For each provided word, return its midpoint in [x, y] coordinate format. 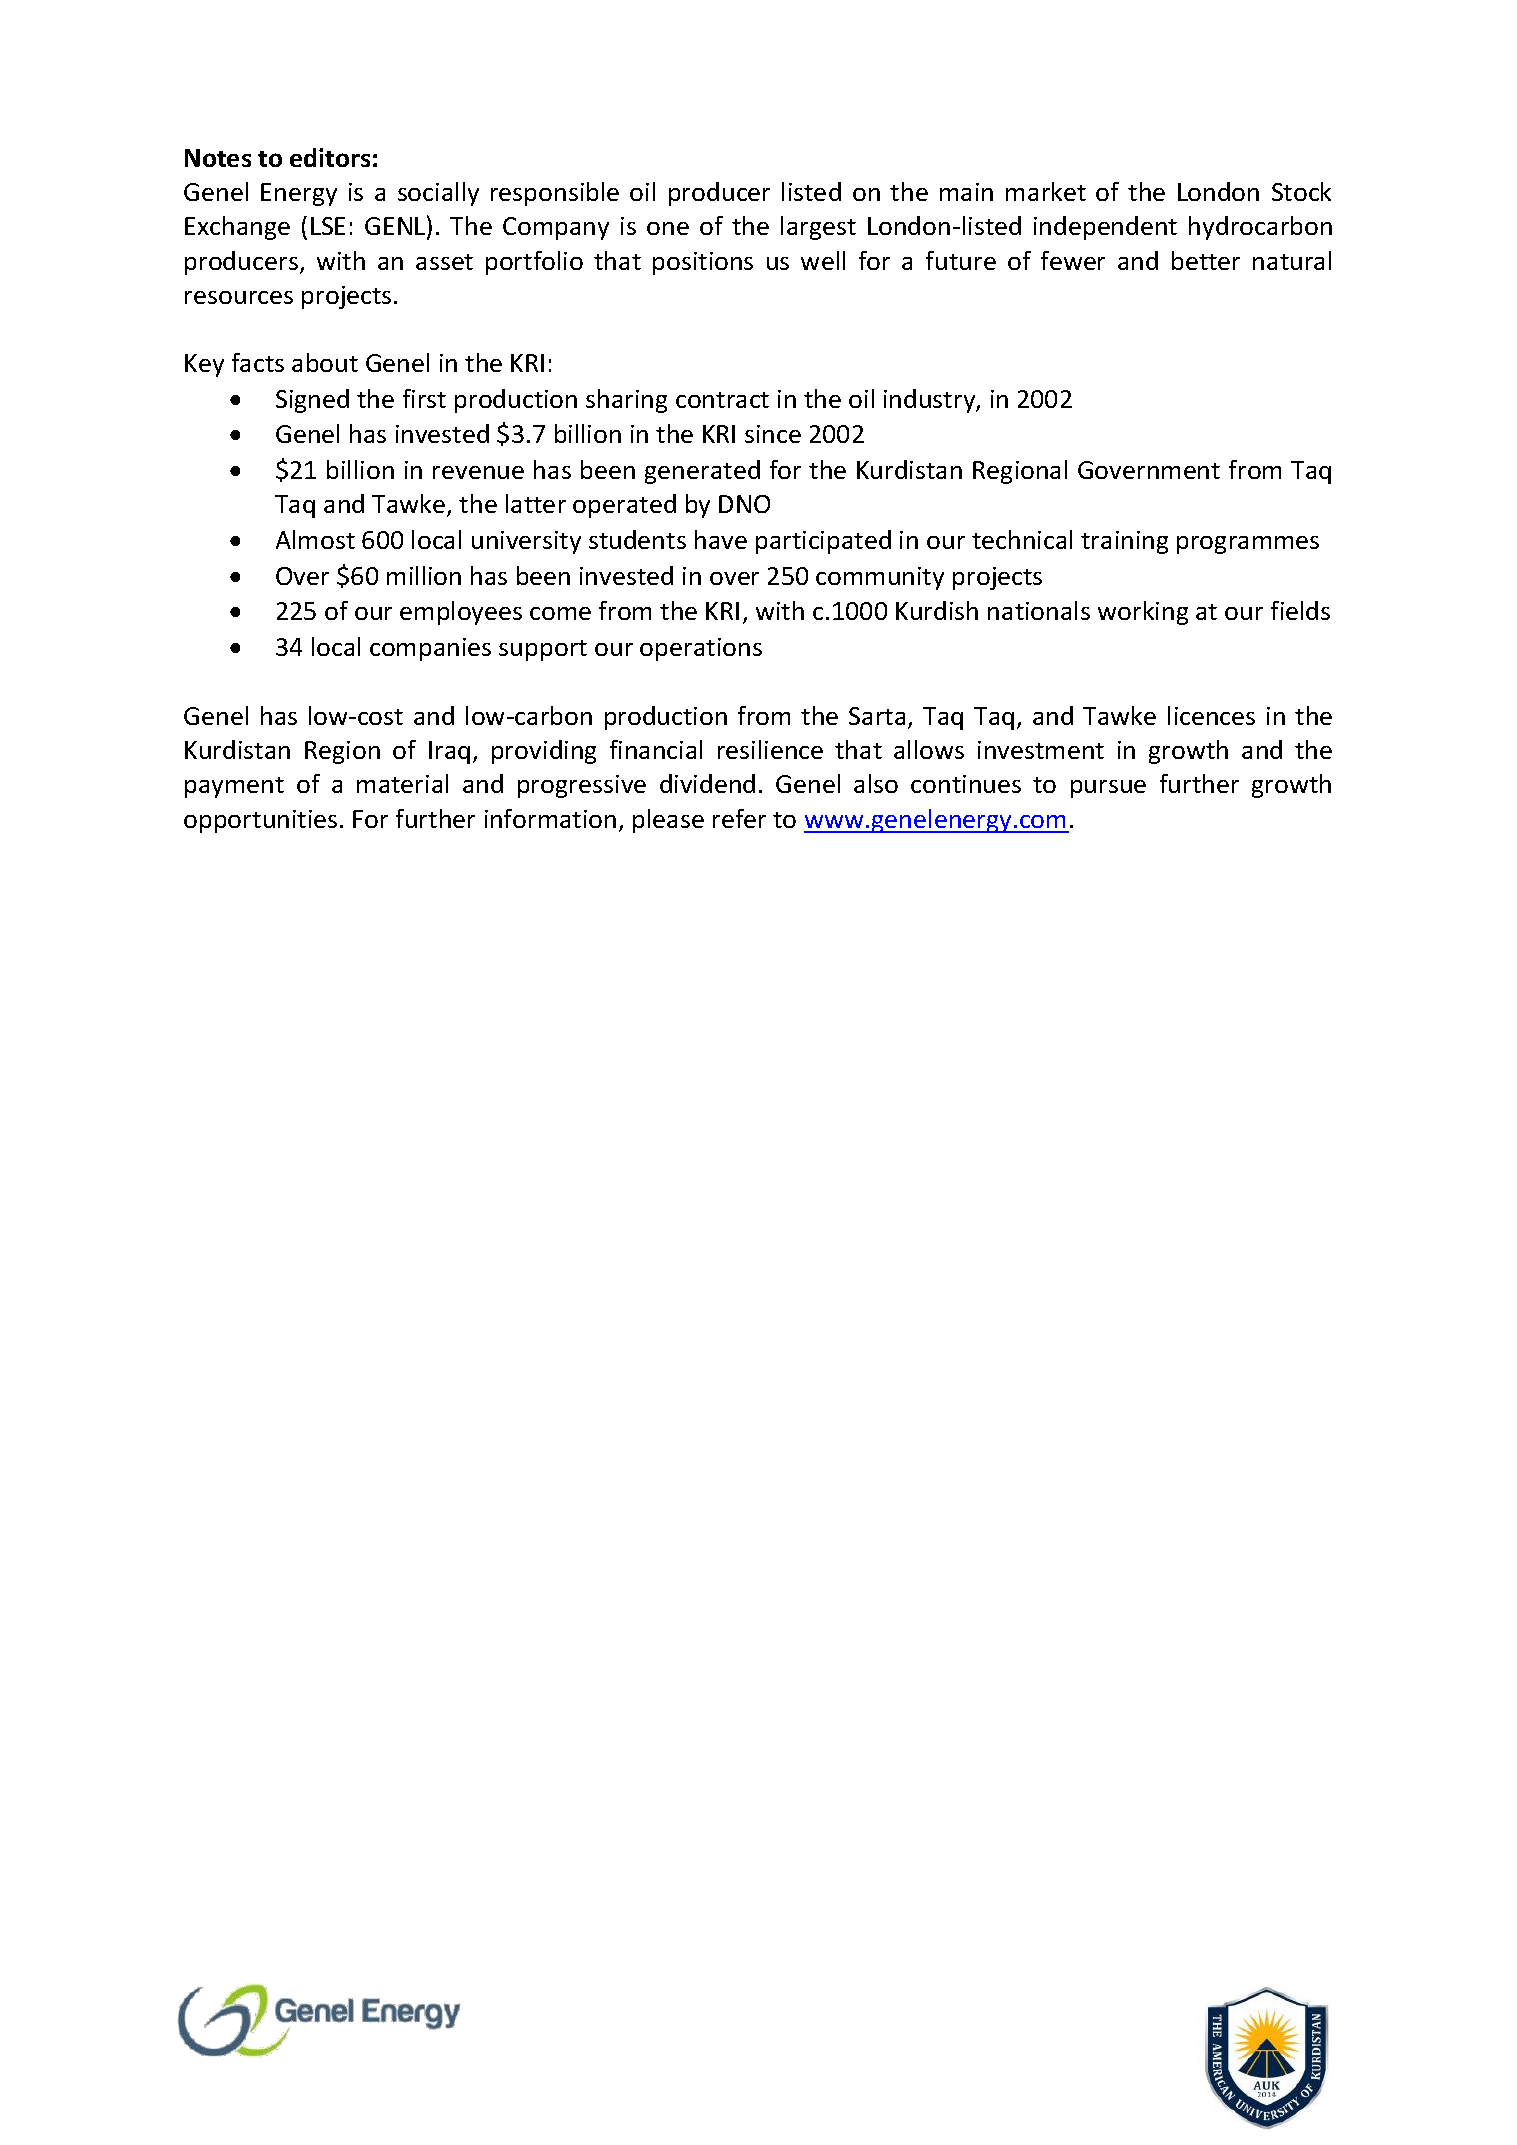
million [424, 575]
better [1206, 260]
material [402, 783]
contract [722, 400]
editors [330, 157]
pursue [1108, 789]
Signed [312, 401]
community [880, 578]
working [1143, 613]
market [1046, 191]
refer [739, 818]
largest [818, 228]
